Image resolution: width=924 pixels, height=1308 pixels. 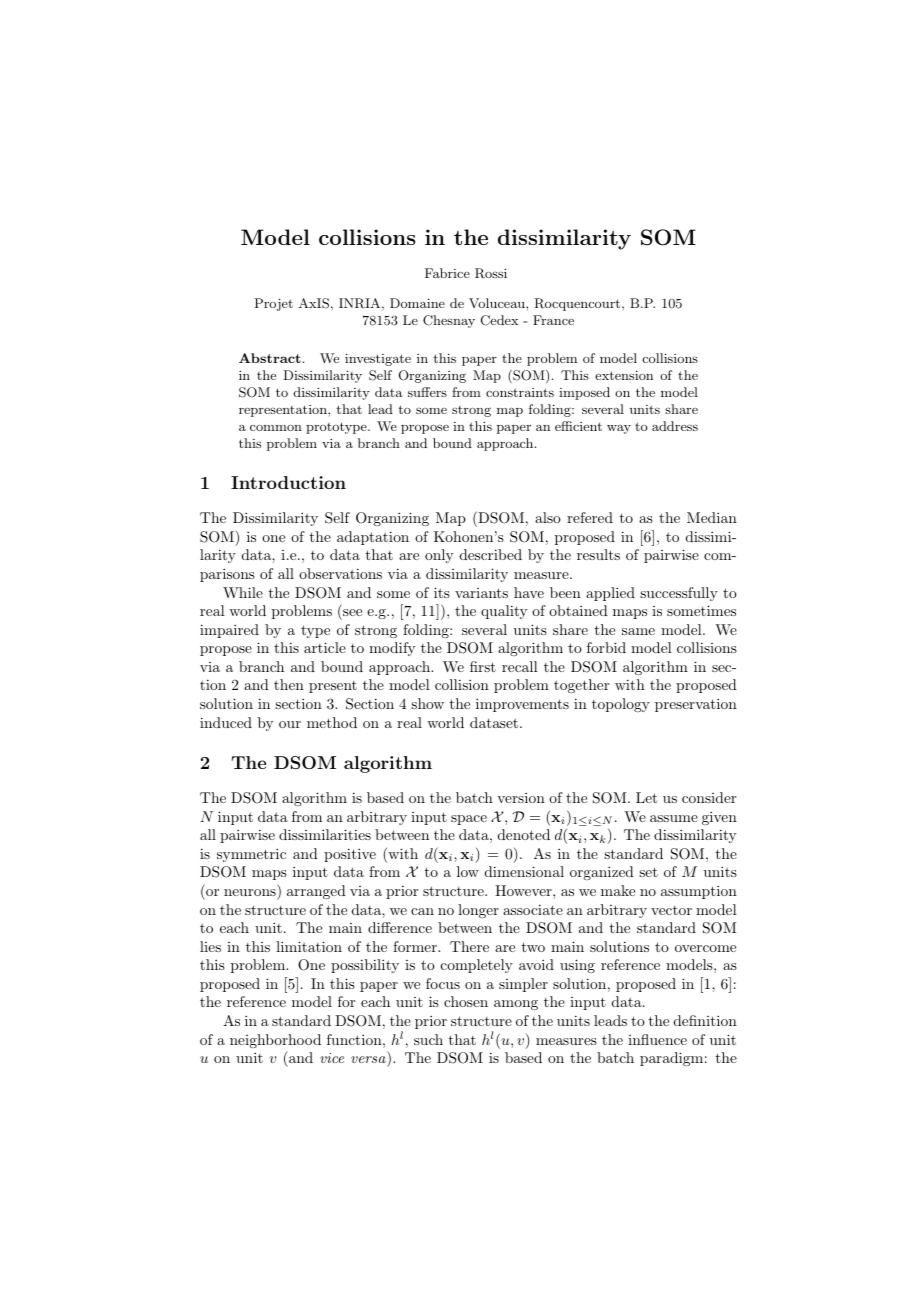 What do you see at coordinates (483, 666) in the document?
I see `first` at bounding box center [483, 666].
